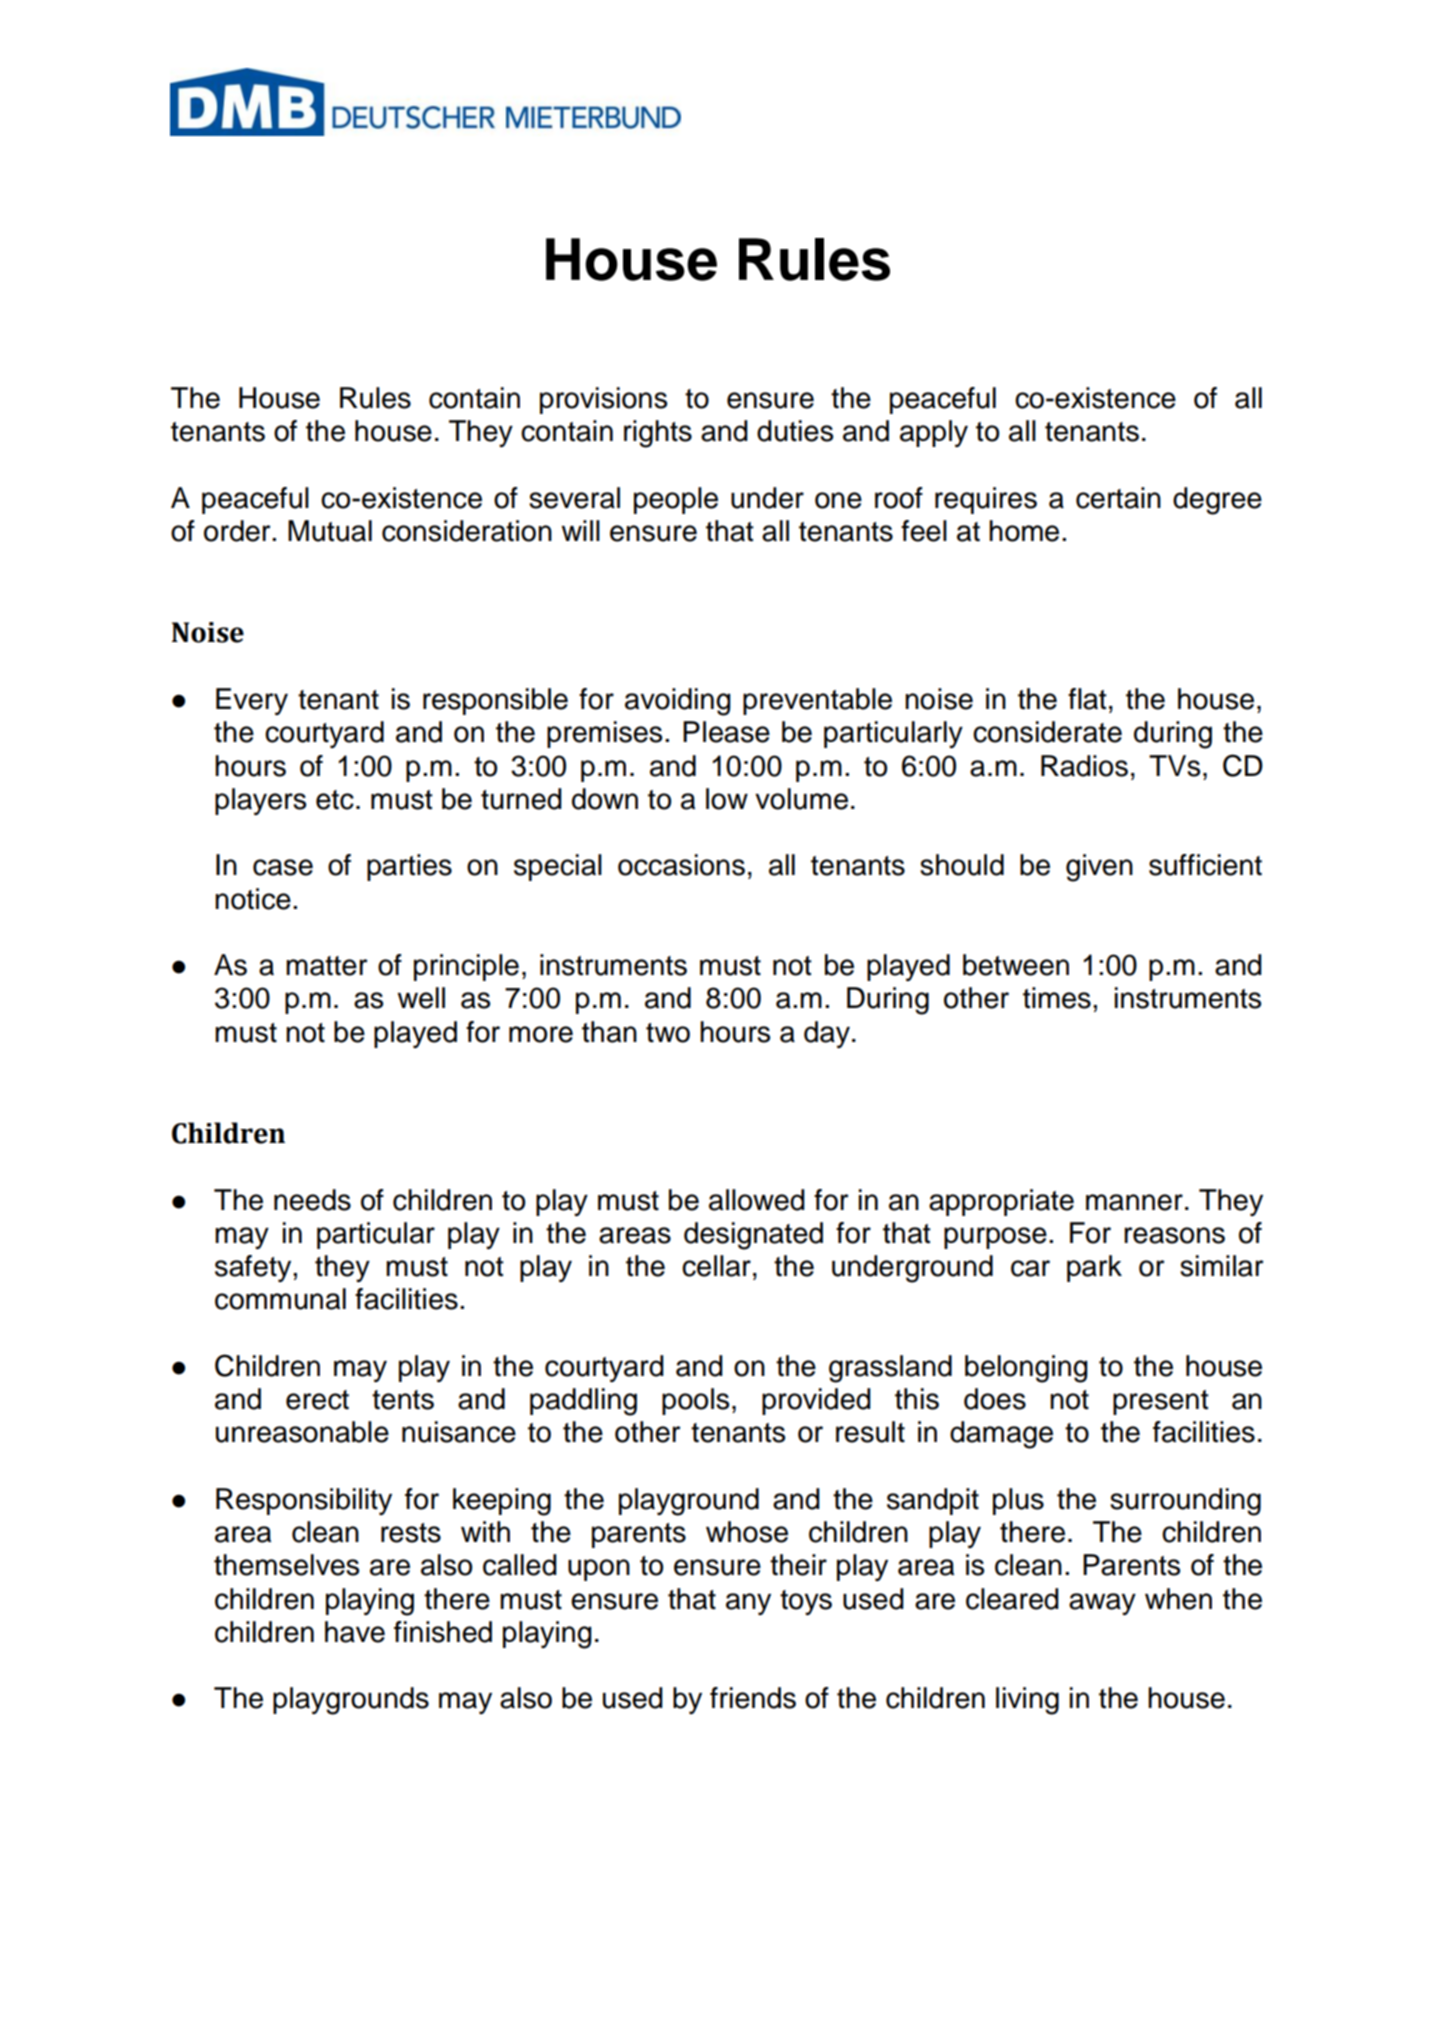 The image size is (1434, 2028). Describe the element at coordinates (726, 732) in the screenshot. I see `Please` at that location.
